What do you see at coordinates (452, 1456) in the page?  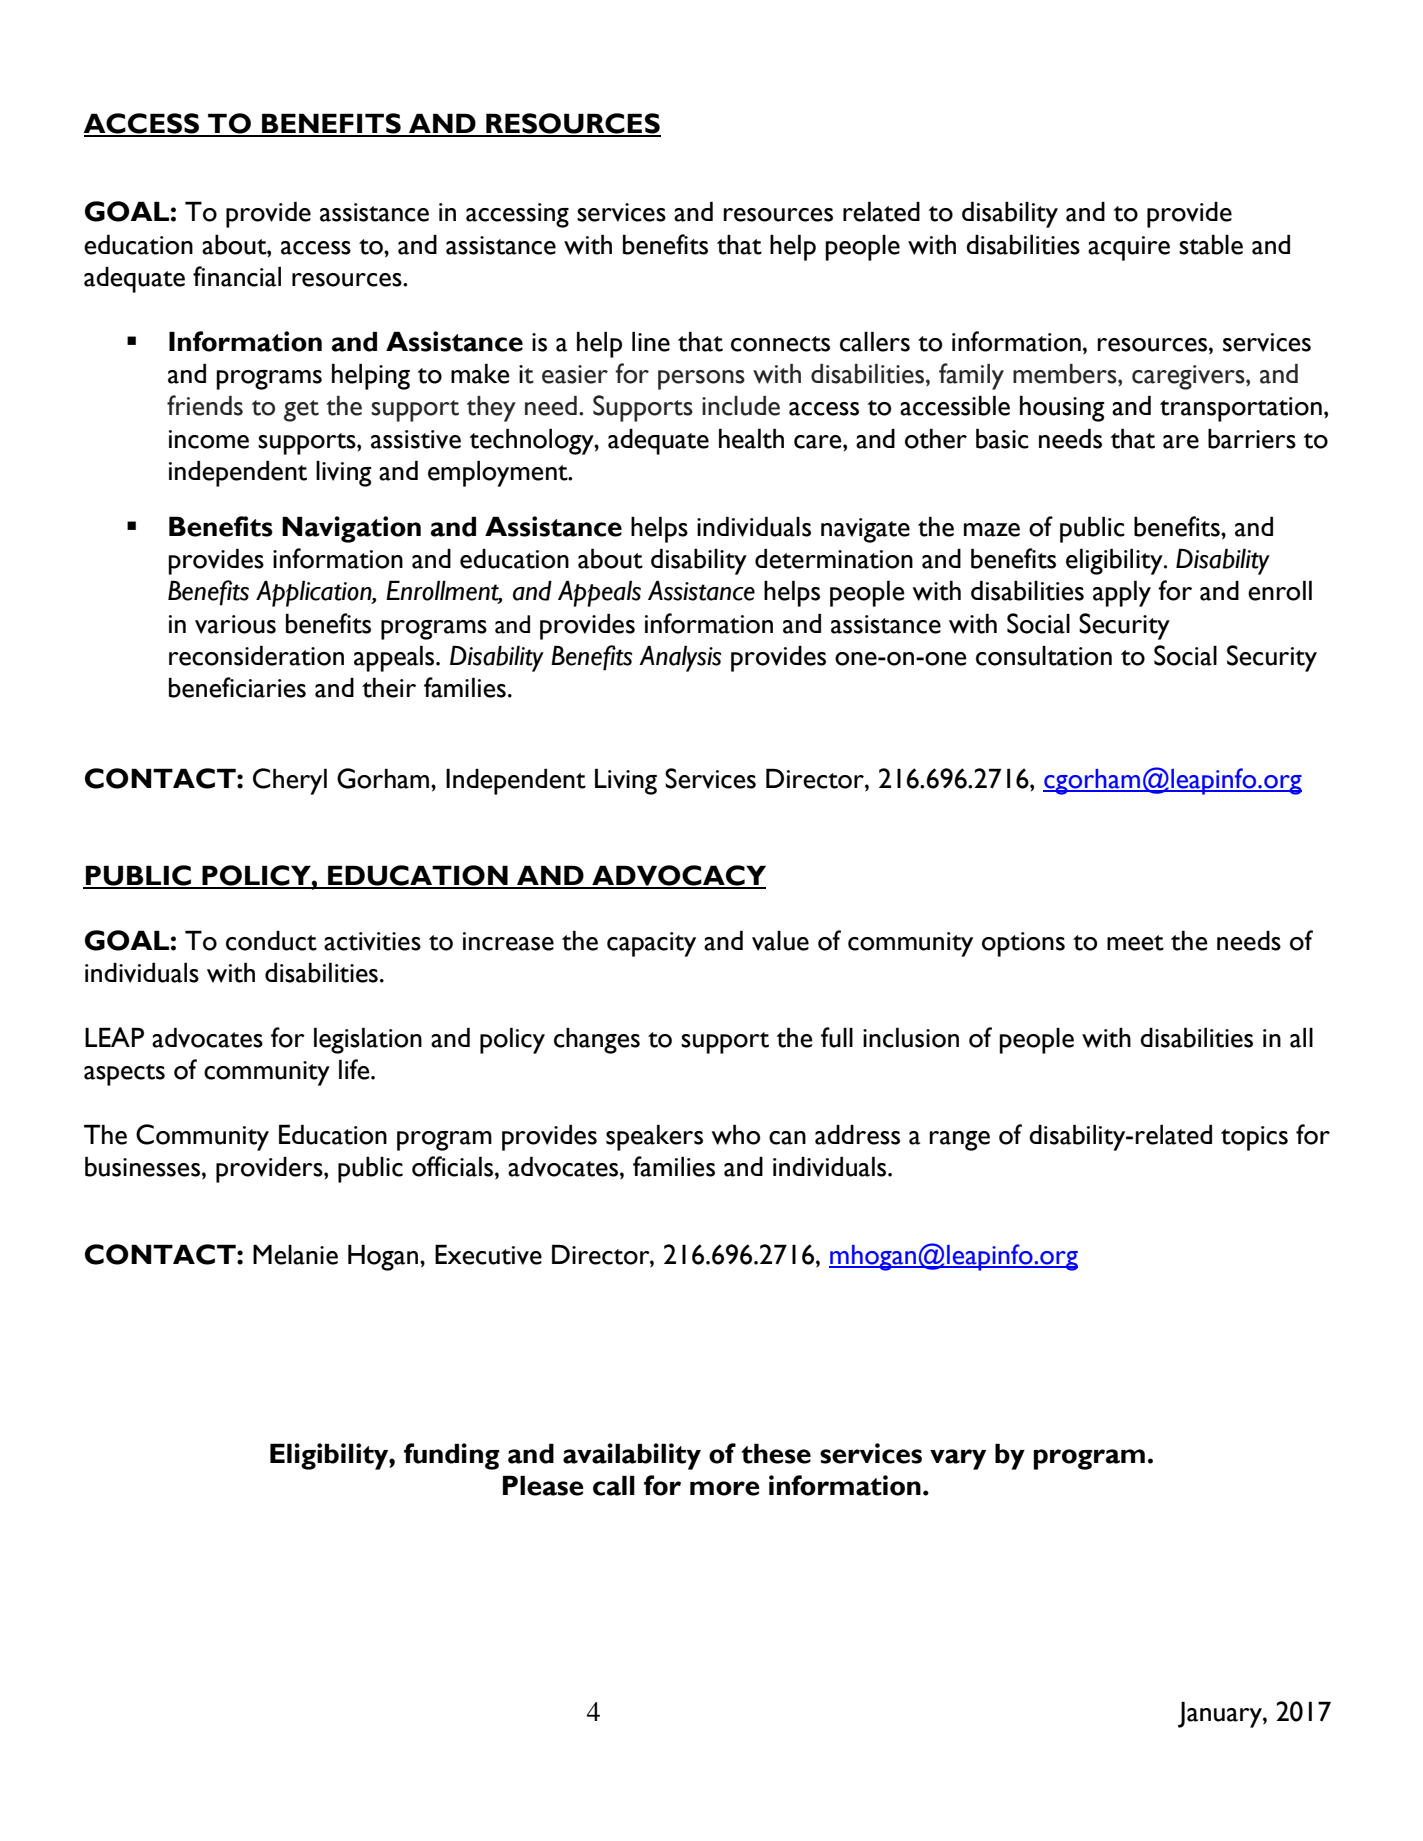 I see `funding` at bounding box center [452, 1456].
